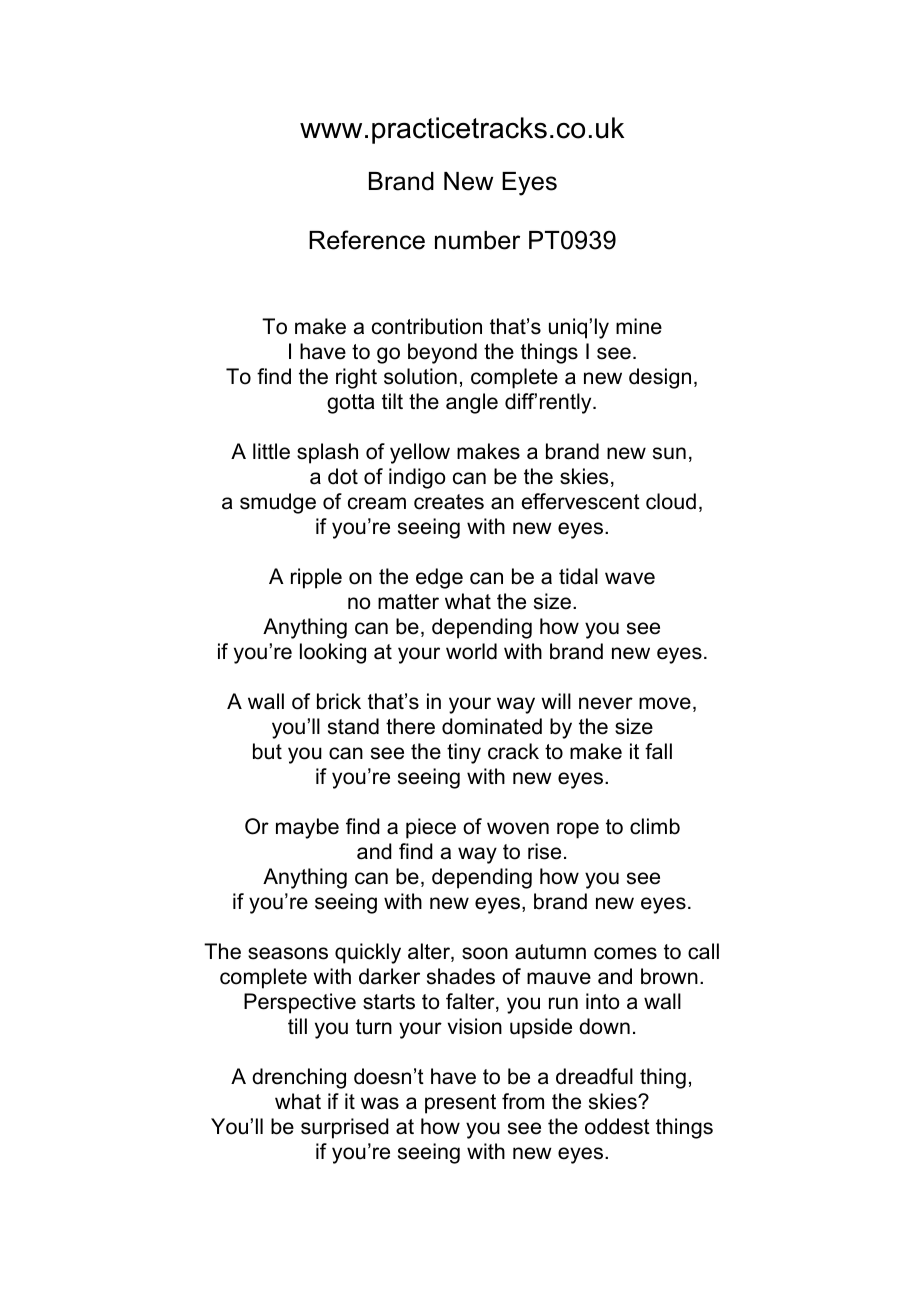  What do you see at coordinates (477, 240) in the document?
I see `number` at bounding box center [477, 240].
